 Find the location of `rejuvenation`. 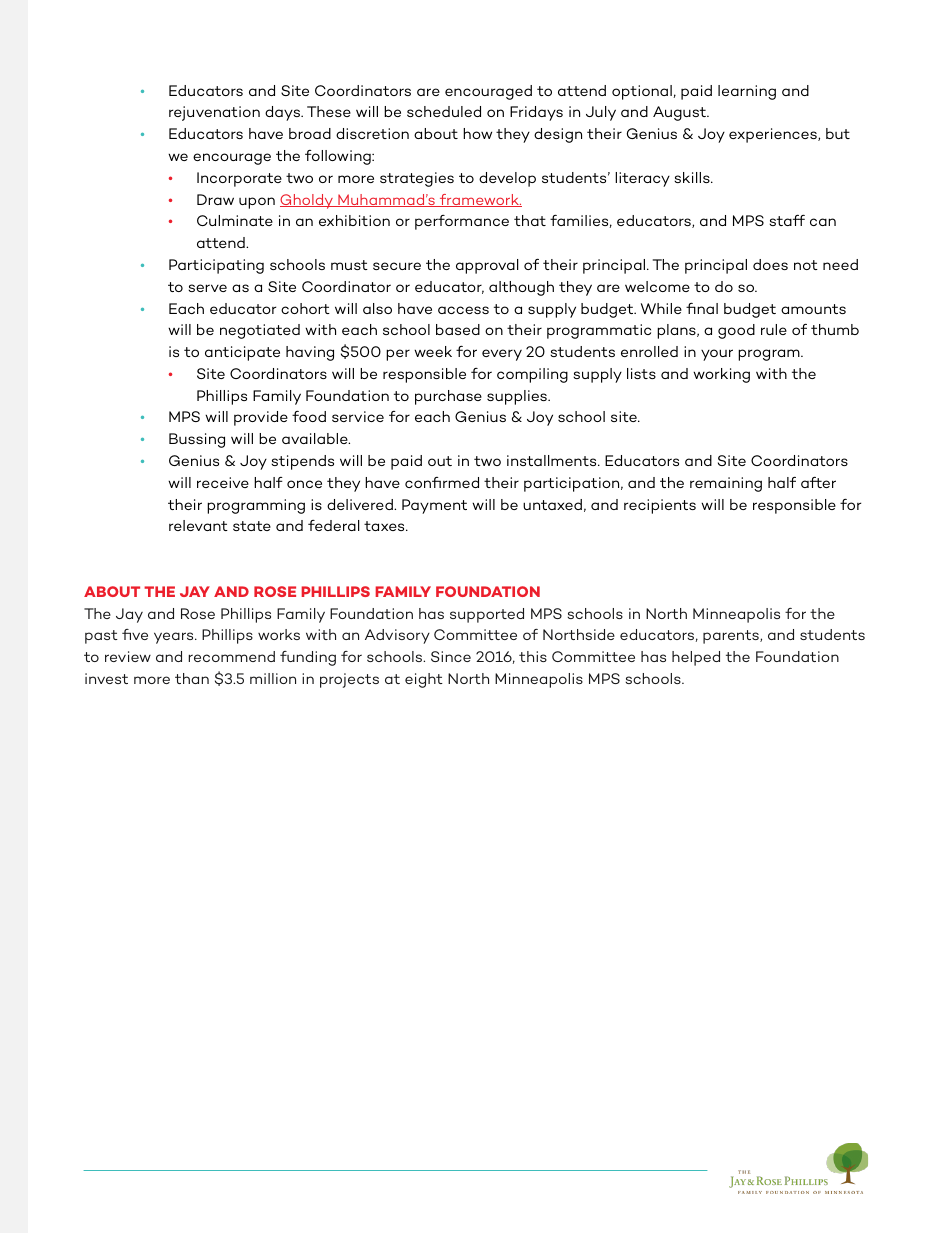

rejuvenation is located at coordinates (214, 113).
